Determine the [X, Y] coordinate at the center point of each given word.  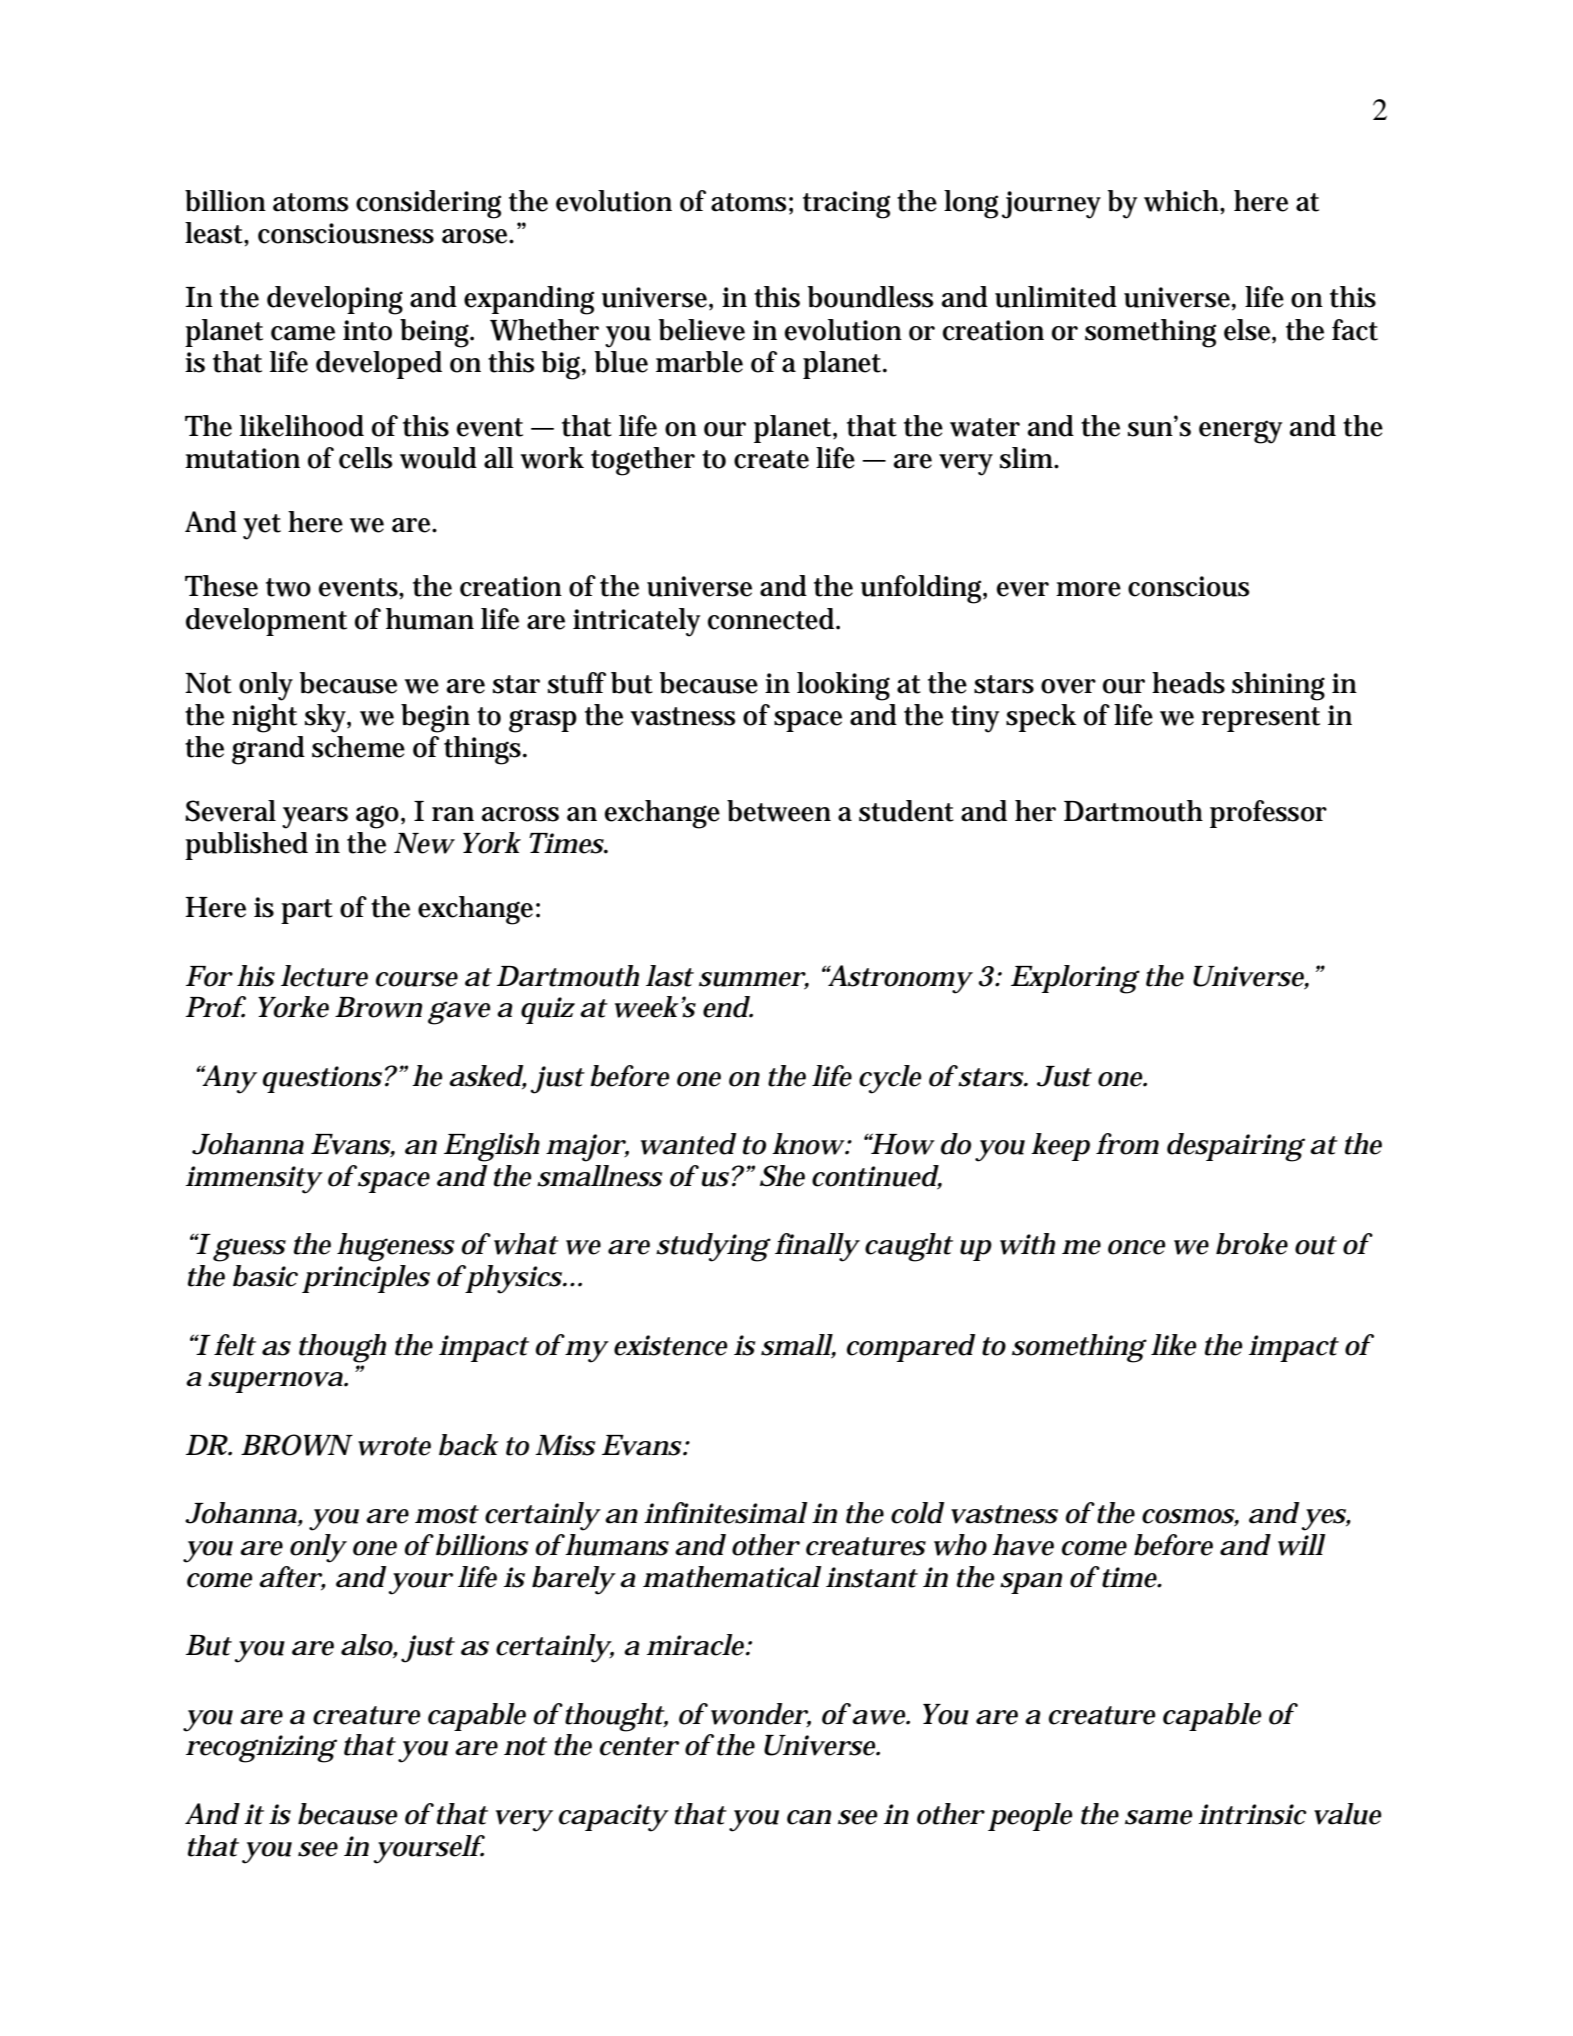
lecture [324, 976]
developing [335, 300]
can [809, 1817]
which [1182, 201]
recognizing [261, 1749]
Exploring [1074, 979]
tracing [846, 205]
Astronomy [898, 979]
